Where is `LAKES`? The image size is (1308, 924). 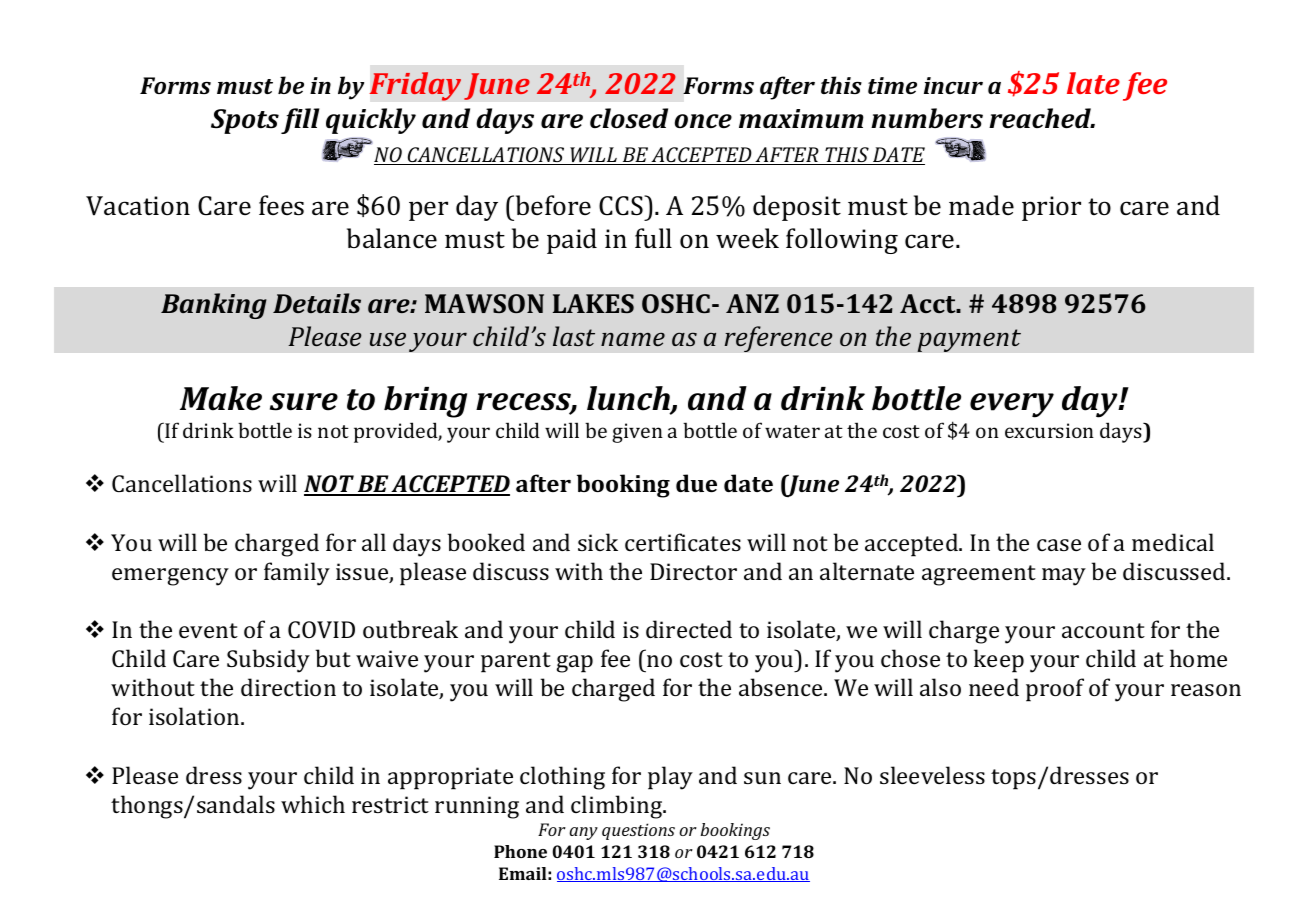 LAKES is located at coordinates (593, 303).
